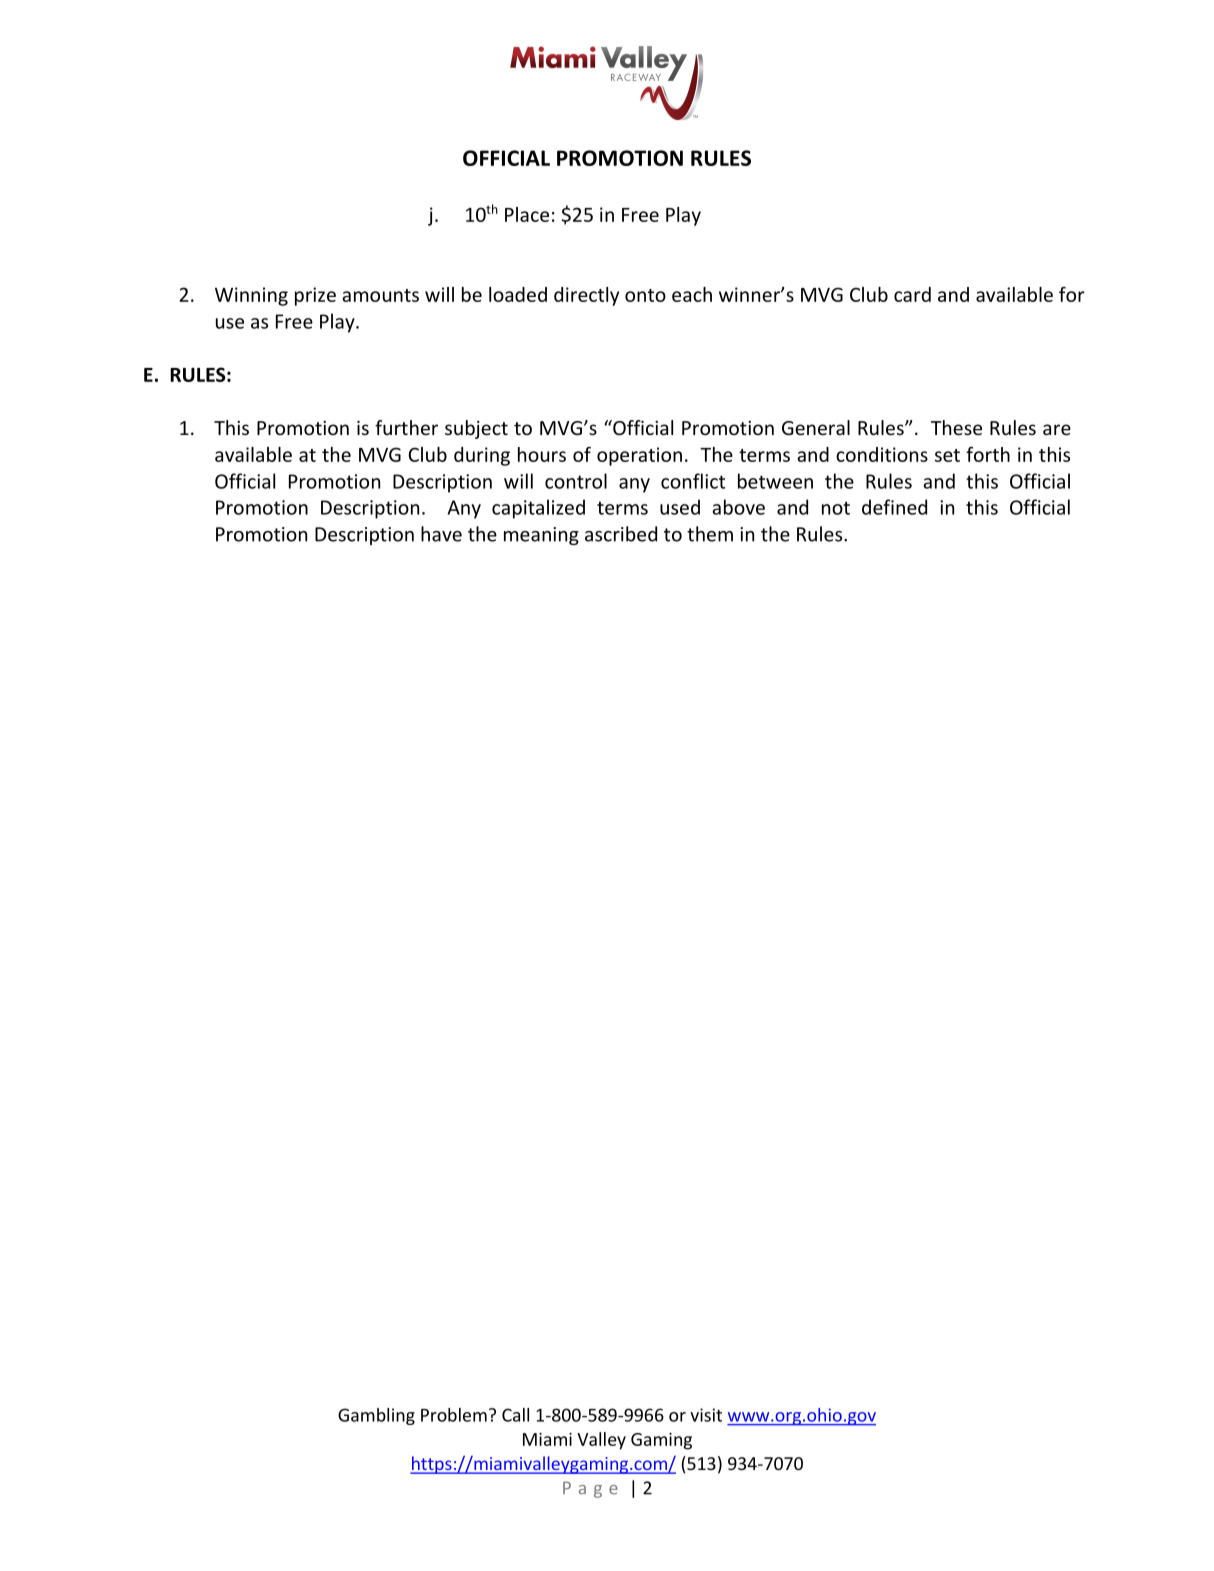 The image size is (1214, 1571). What do you see at coordinates (380, 295) in the screenshot?
I see `amounts` at bounding box center [380, 295].
